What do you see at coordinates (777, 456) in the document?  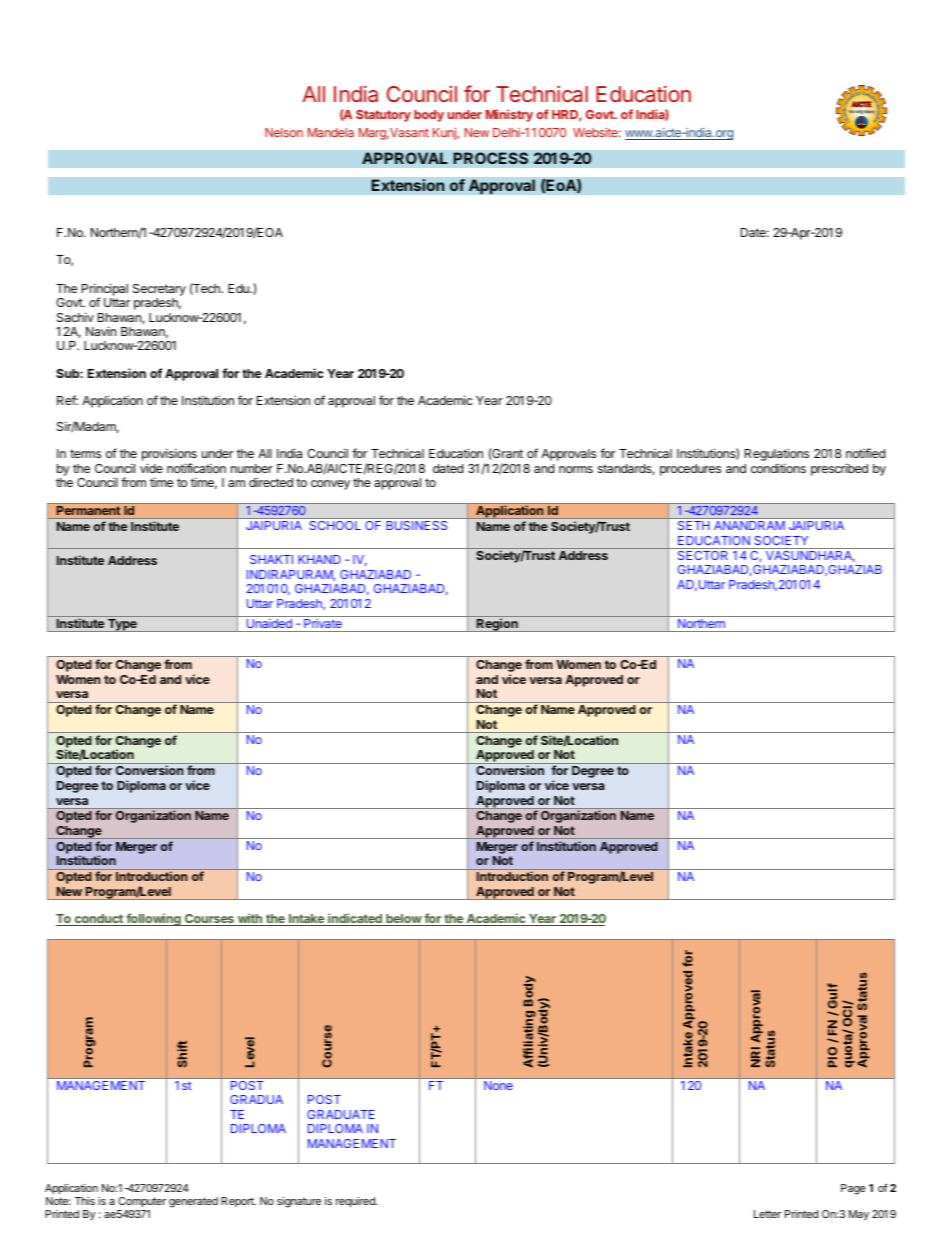 I see `Regulations` at bounding box center [777, 456].
